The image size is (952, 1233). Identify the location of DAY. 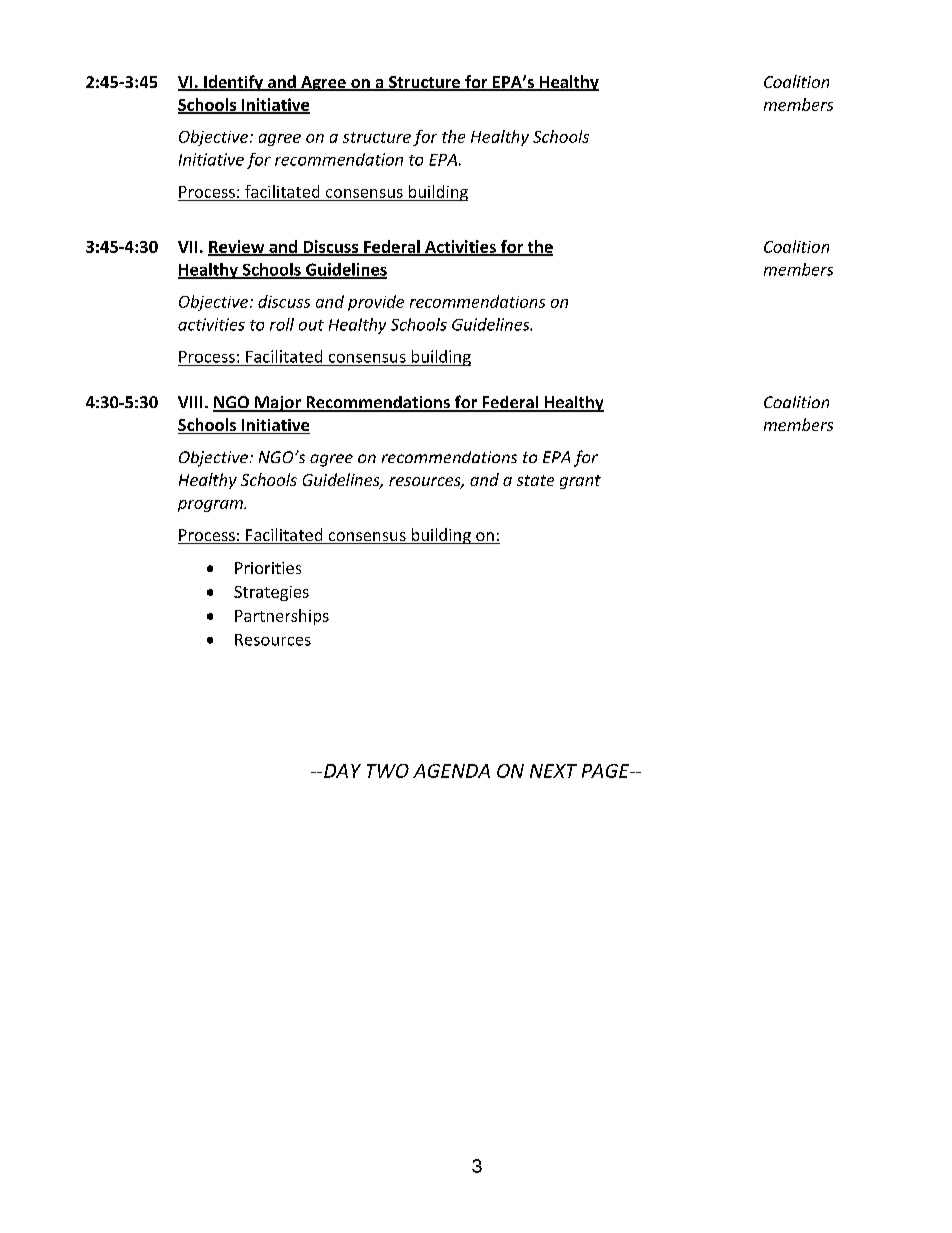
(342, 771).
